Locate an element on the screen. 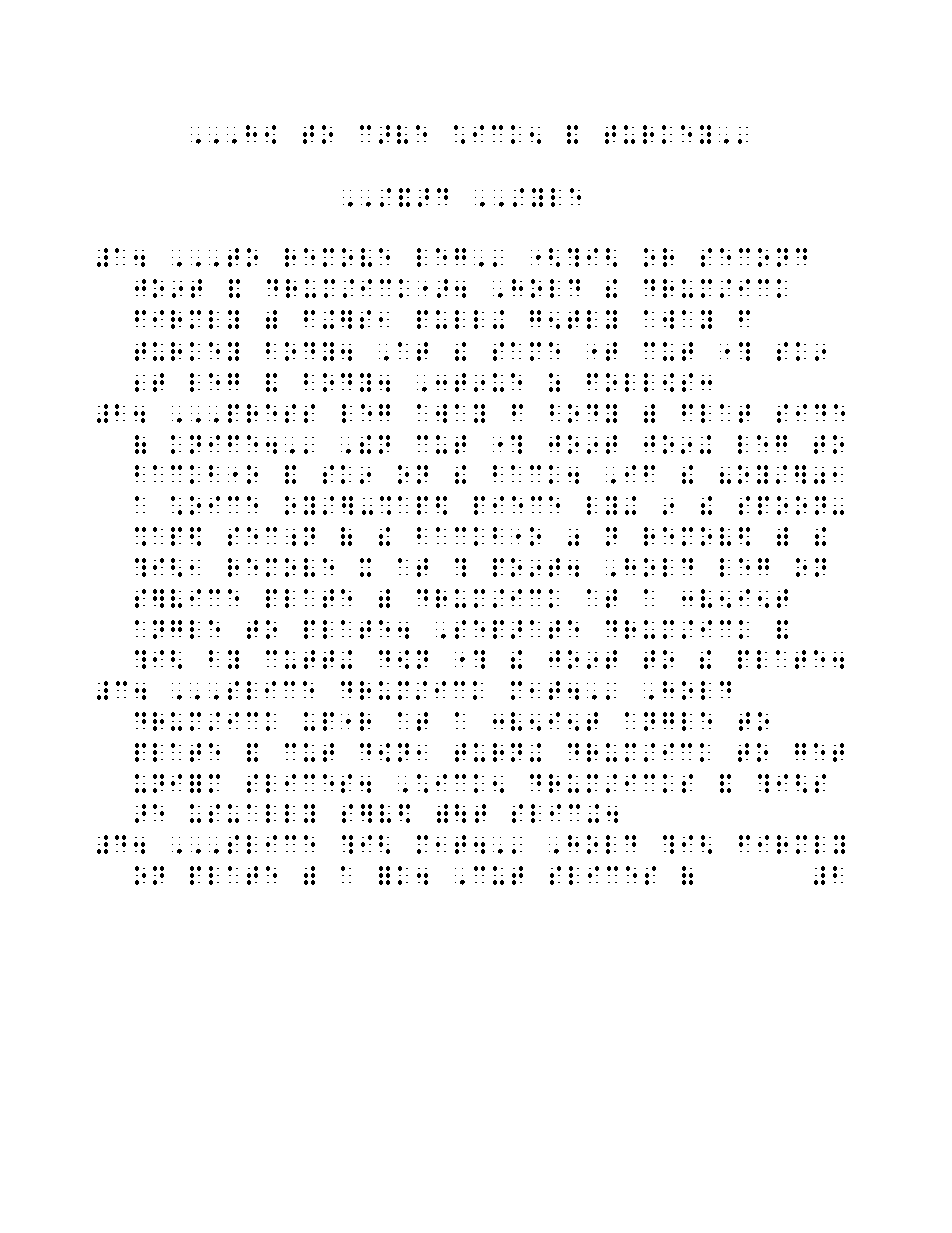  TURN is located at coordinates (488, 752).
